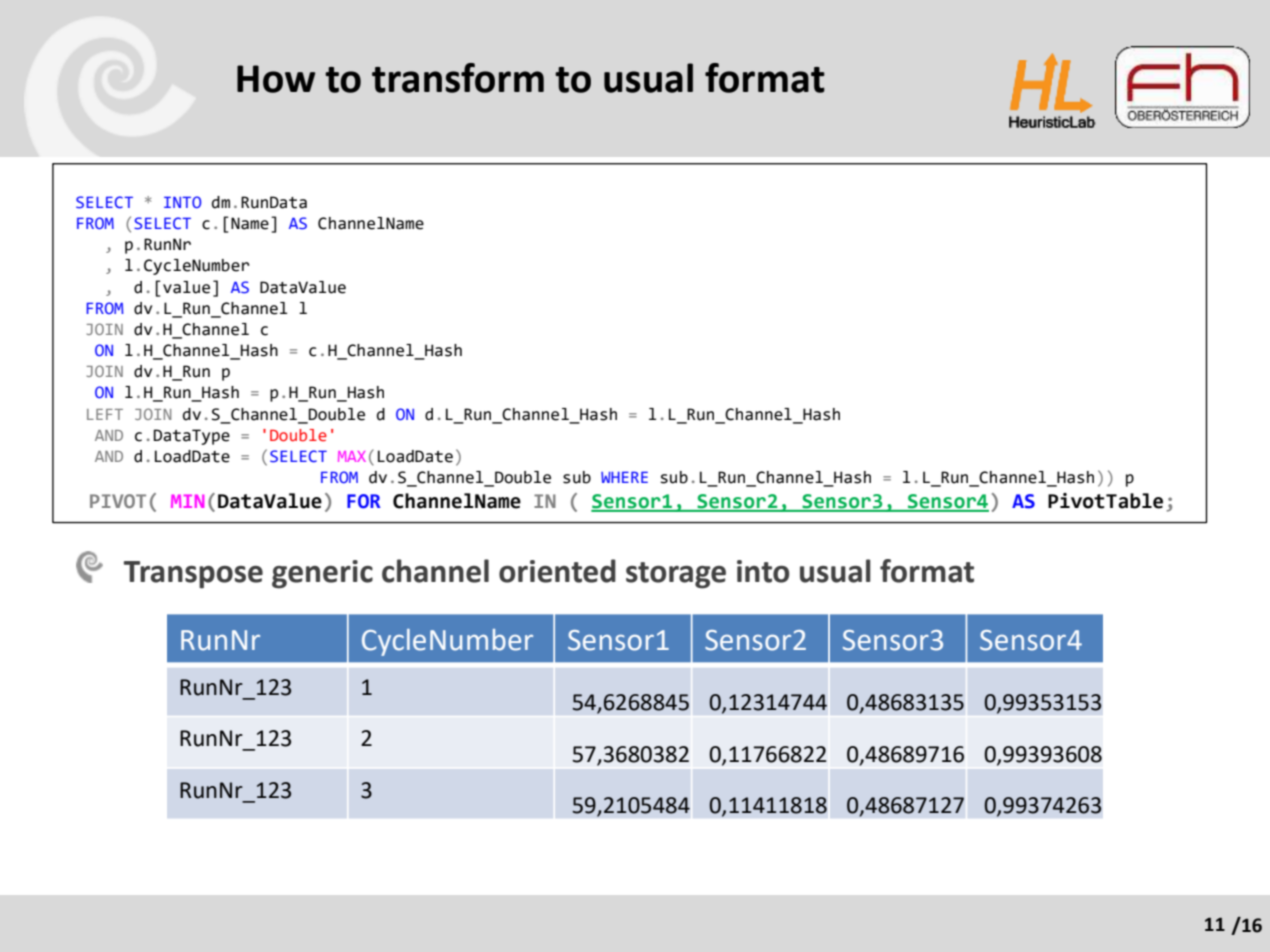 The height and width of the page is (952, 1270). Describe the element at coordinates (676, 575) in the page. I see `storage` at that location.
